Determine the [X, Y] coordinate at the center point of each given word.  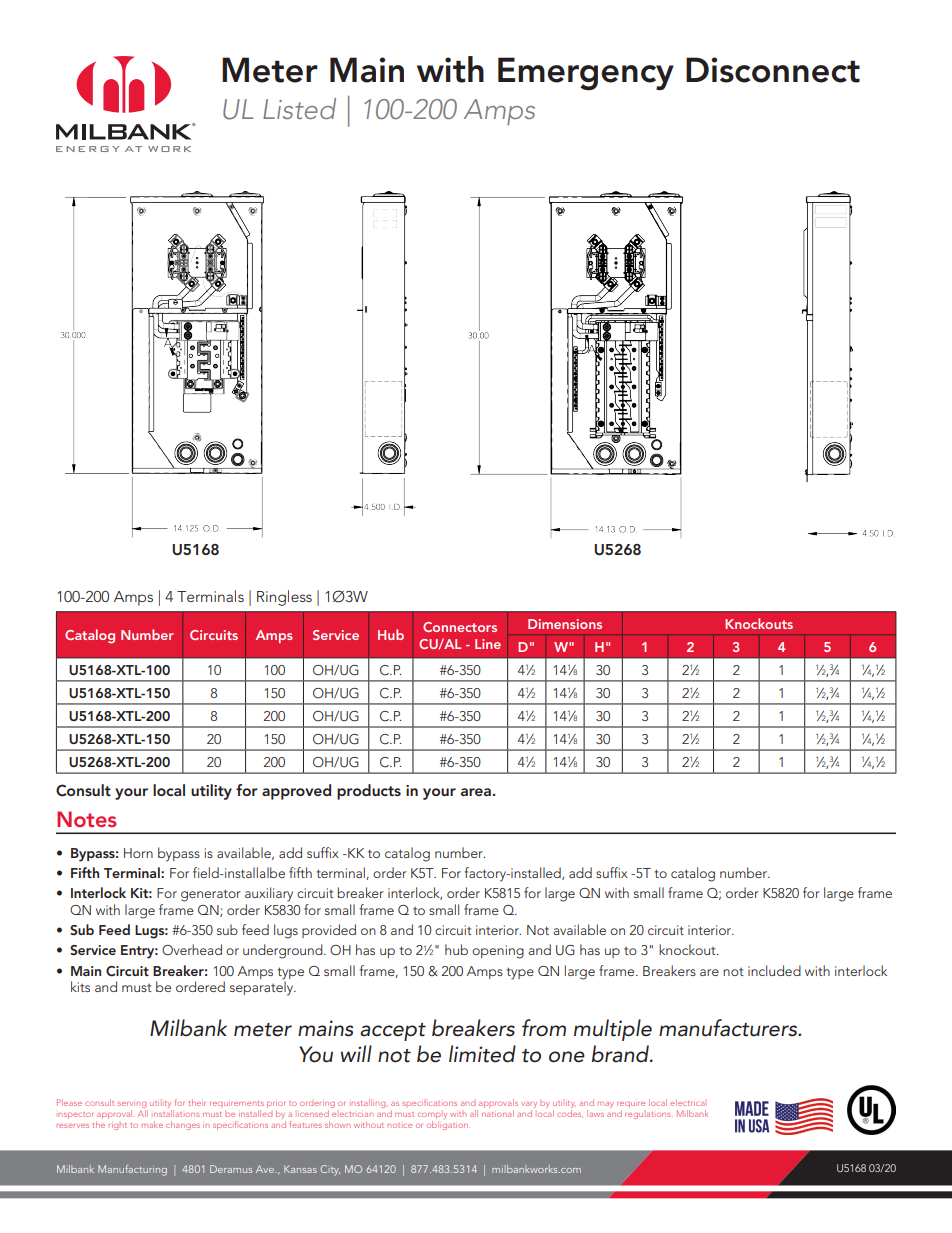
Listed [299, 108]
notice [400, 1125]
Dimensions [565, 624]
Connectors [460, 627]
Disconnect [773, 70]
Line [488, 644]
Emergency [586, 74]
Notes [87, 819]
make [152, 1124]
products [369, 792]
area [477, 792]
